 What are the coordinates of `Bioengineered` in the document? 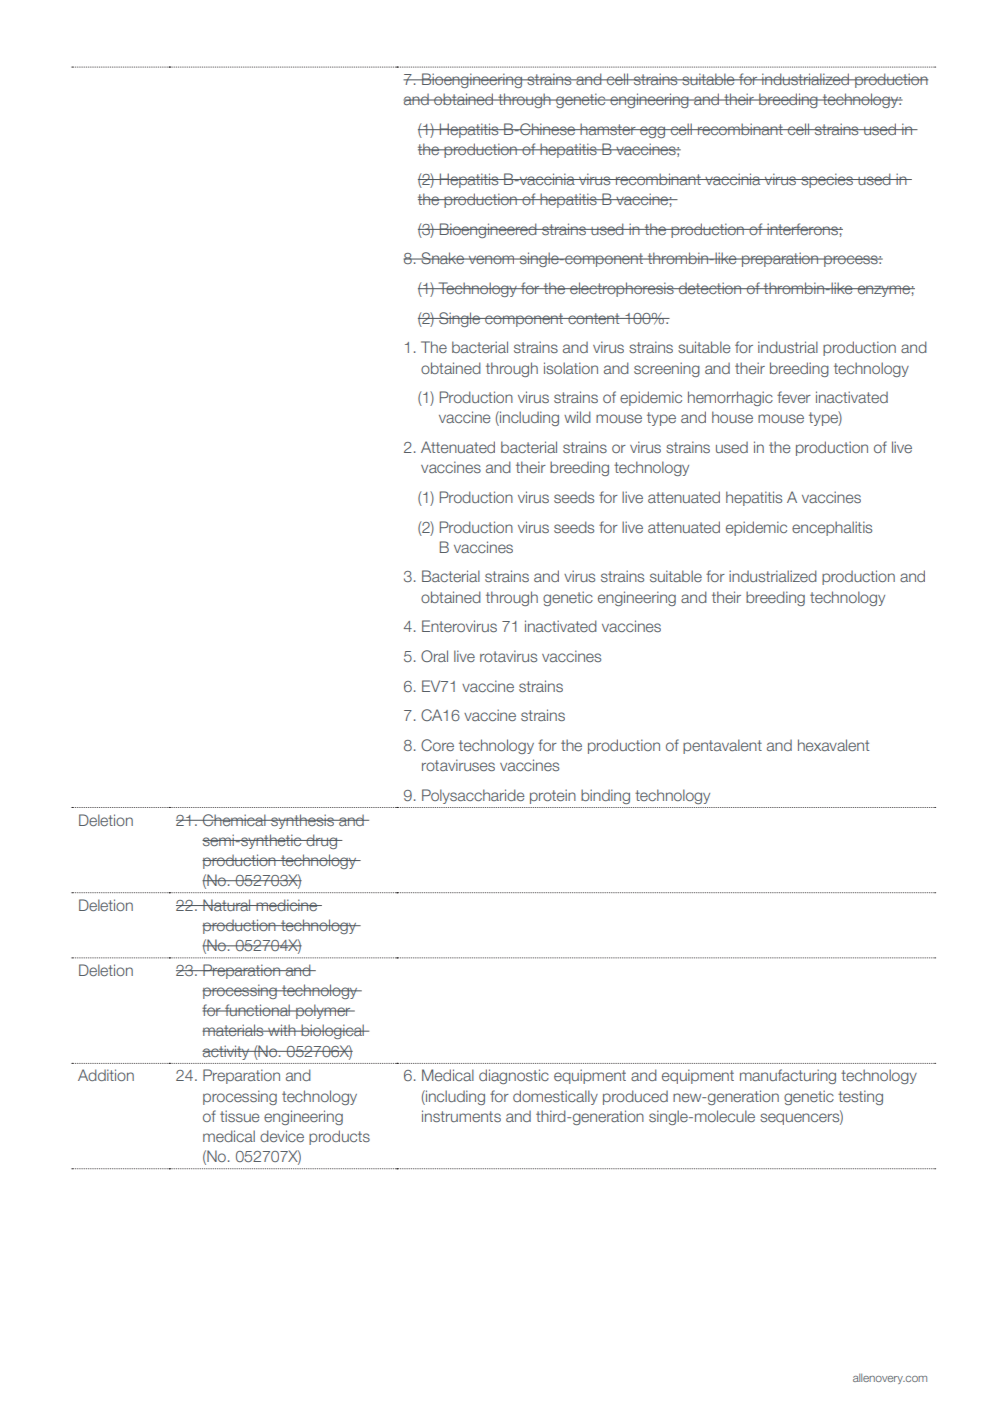 It's located at (488, 230).
